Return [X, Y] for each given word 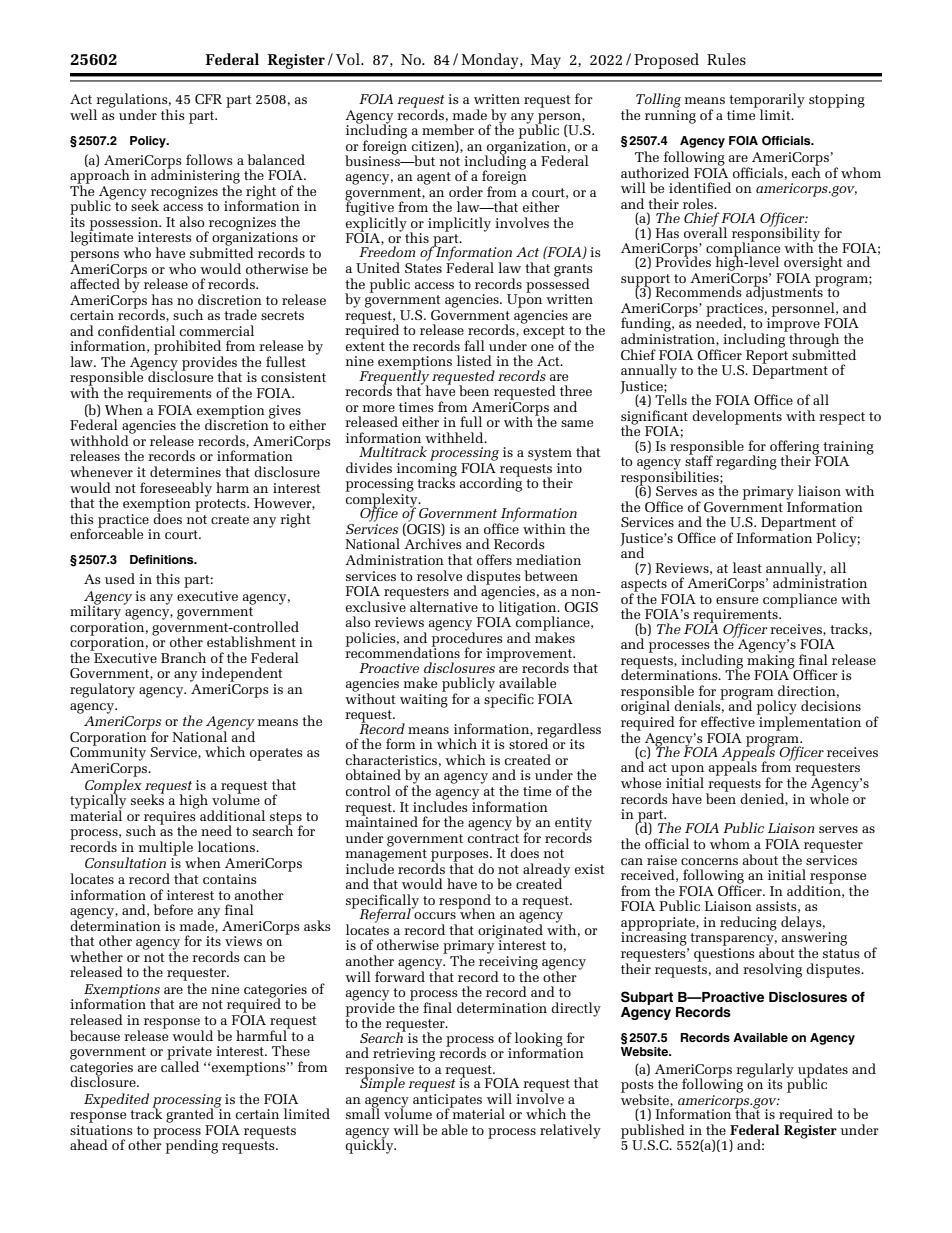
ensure [737, 600]
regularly [765, 1071]
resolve [439, 575]
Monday [491, 61]
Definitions [163, 559]
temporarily [767, 101]
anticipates [447, 1100]
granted [191, 1114]
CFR [208, 99]
